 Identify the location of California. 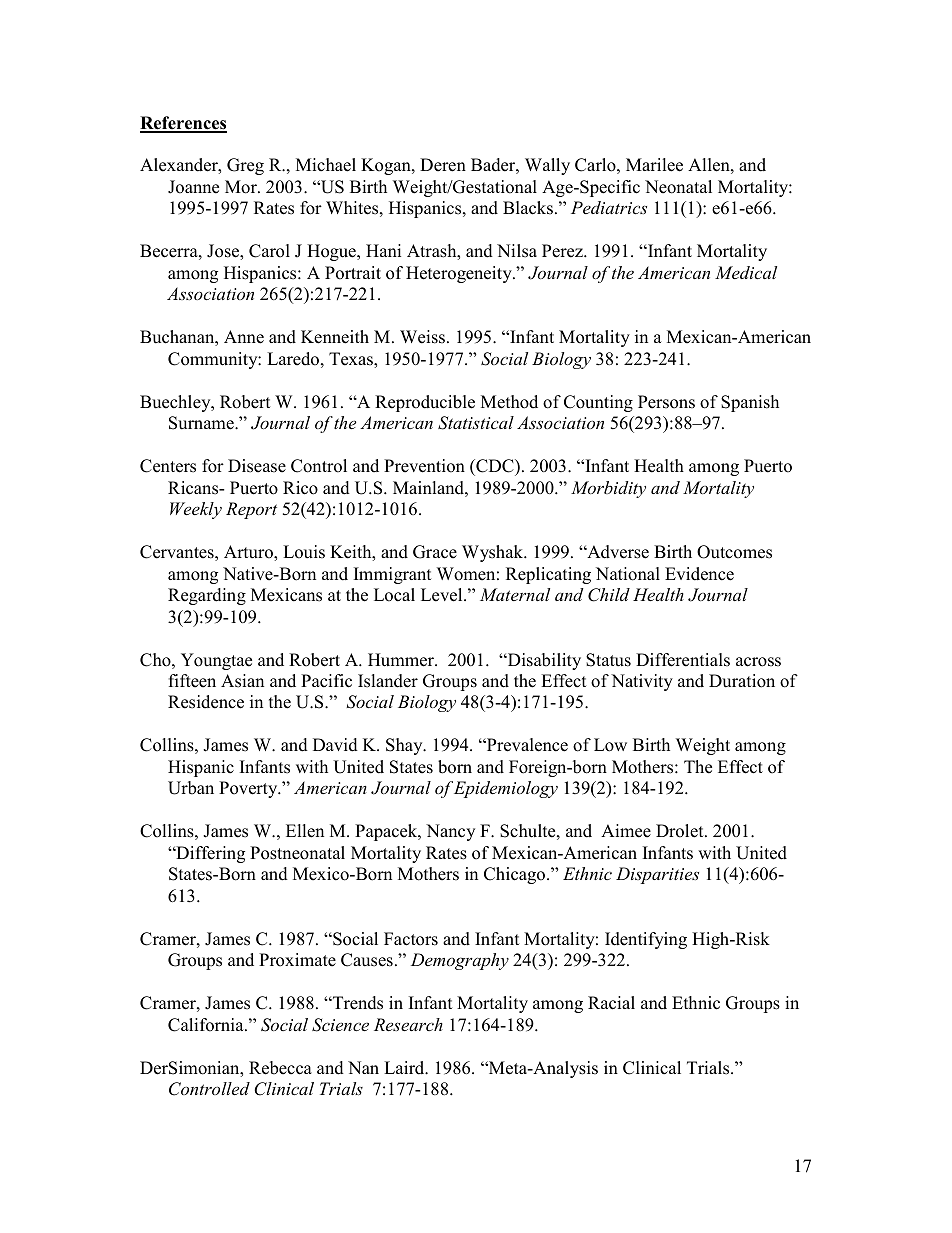
(207, 1025).
